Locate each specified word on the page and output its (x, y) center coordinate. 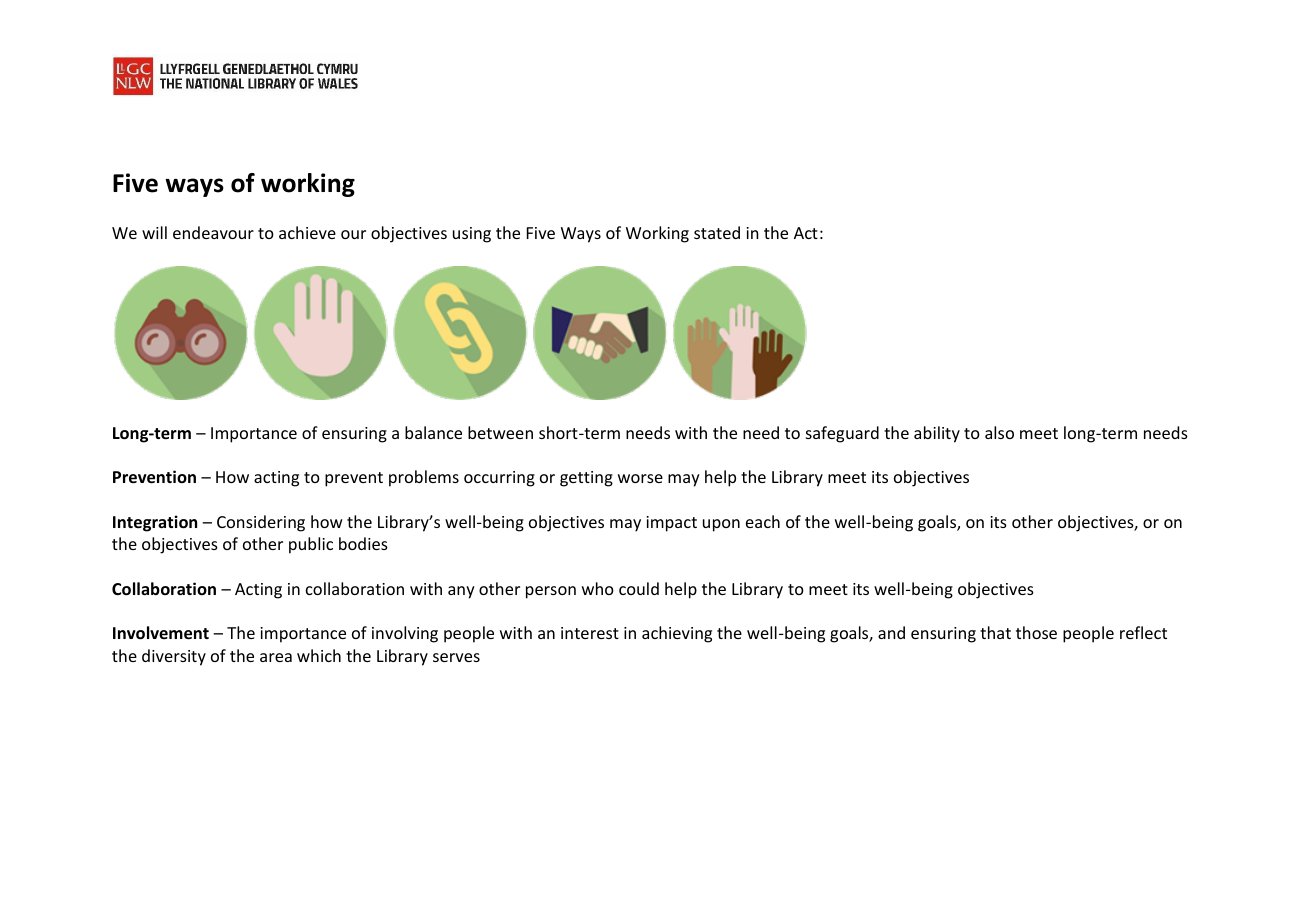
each (763, 521)
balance (433, 432)
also (999, 432)
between (500, 432)
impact (671, 524)
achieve (307, 232)
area (276, 657)
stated (717, 232)
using (472, 235)
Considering (261, 523)
